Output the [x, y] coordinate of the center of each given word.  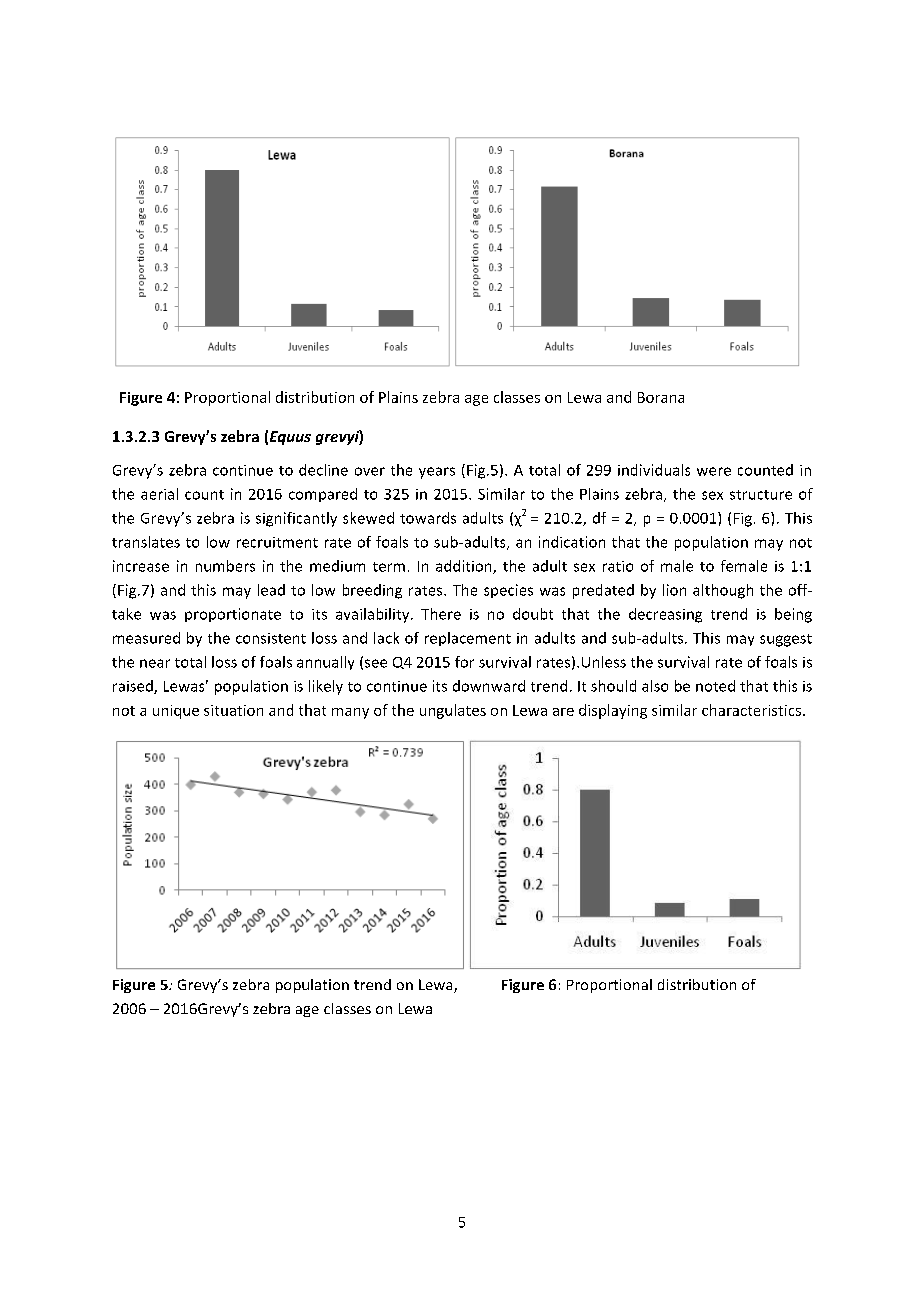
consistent [271, 638]
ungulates [453, 711]
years [437, 473]
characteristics [751, 710]
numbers [225, 566]
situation [233, 710]
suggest [786, 640]
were [714, 471]
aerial [159, 494]
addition [465, 567]
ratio [618, 566]
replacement [468, 639]
